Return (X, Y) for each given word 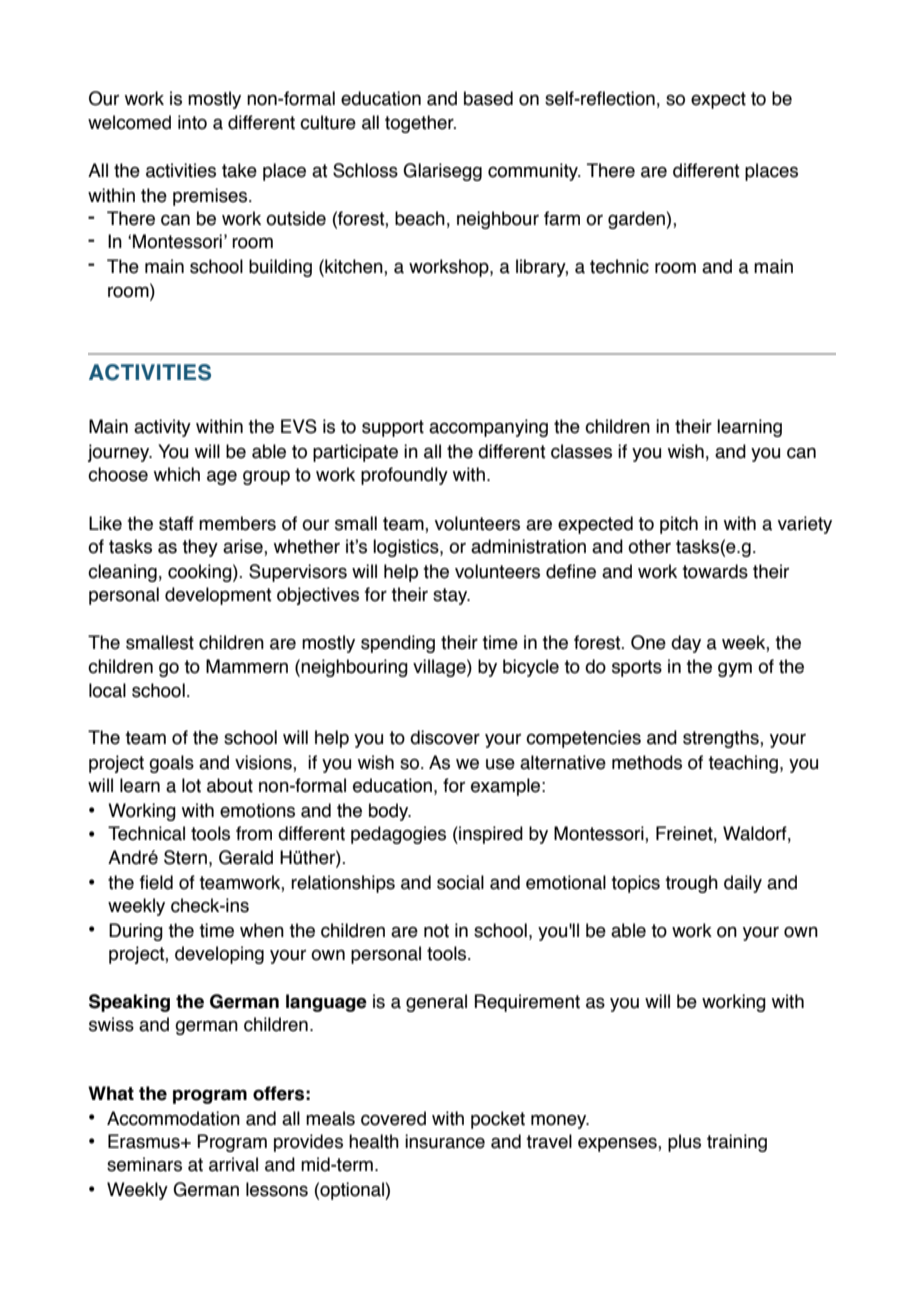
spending (398, 644)
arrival (233, 1164)
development (218, 596)
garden (637, 220)
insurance (445, 1141)
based (488, 98)
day (686, 644)
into (192, 122)
